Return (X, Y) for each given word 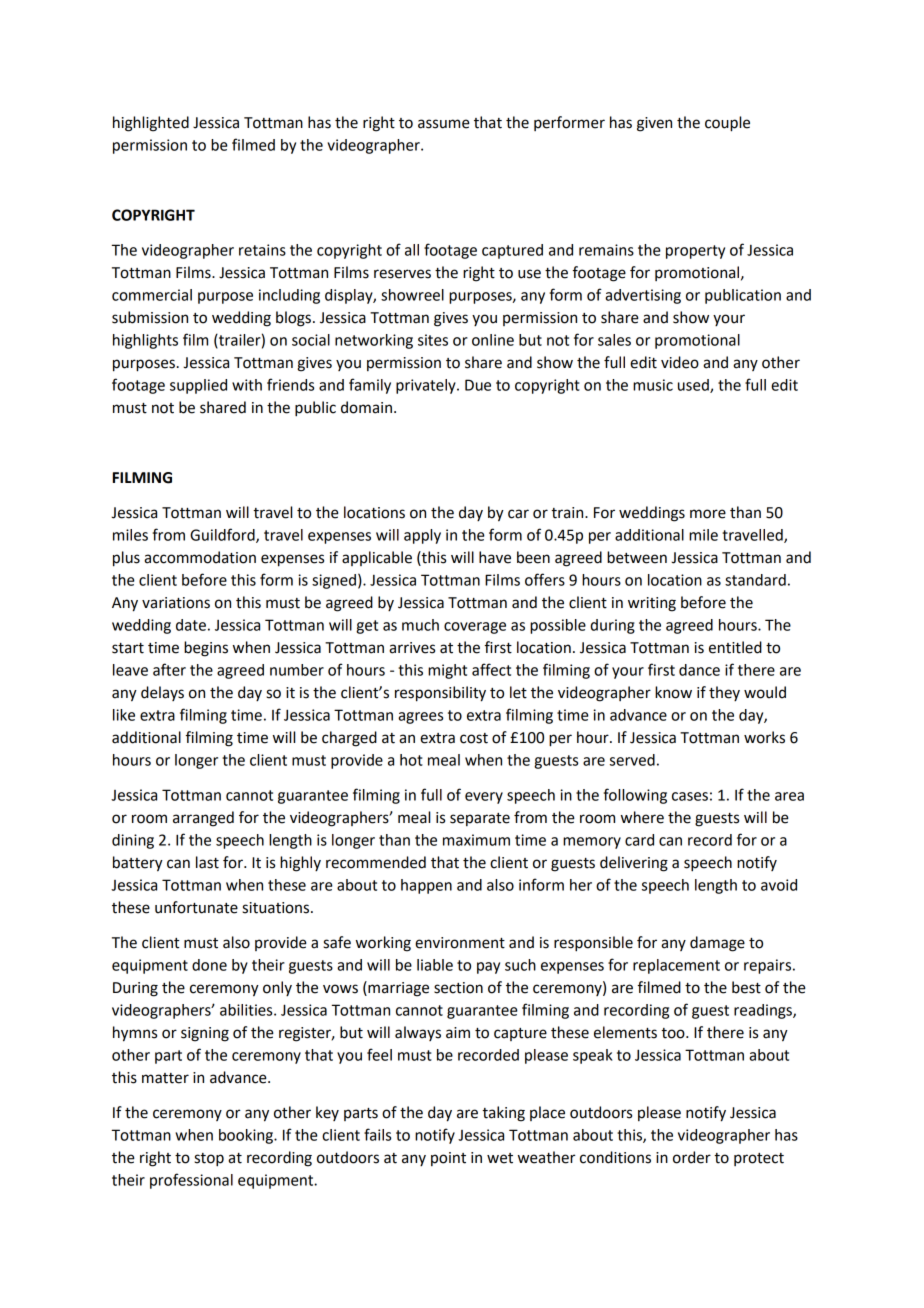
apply (422, 536)
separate (480, 819)
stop (209, 1160)
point (448, 1159)
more (708, 514)
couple (727, 124)
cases (690, 796)
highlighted (151, 124)
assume (444, 124)
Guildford (223, 535)
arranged (203, 819)
